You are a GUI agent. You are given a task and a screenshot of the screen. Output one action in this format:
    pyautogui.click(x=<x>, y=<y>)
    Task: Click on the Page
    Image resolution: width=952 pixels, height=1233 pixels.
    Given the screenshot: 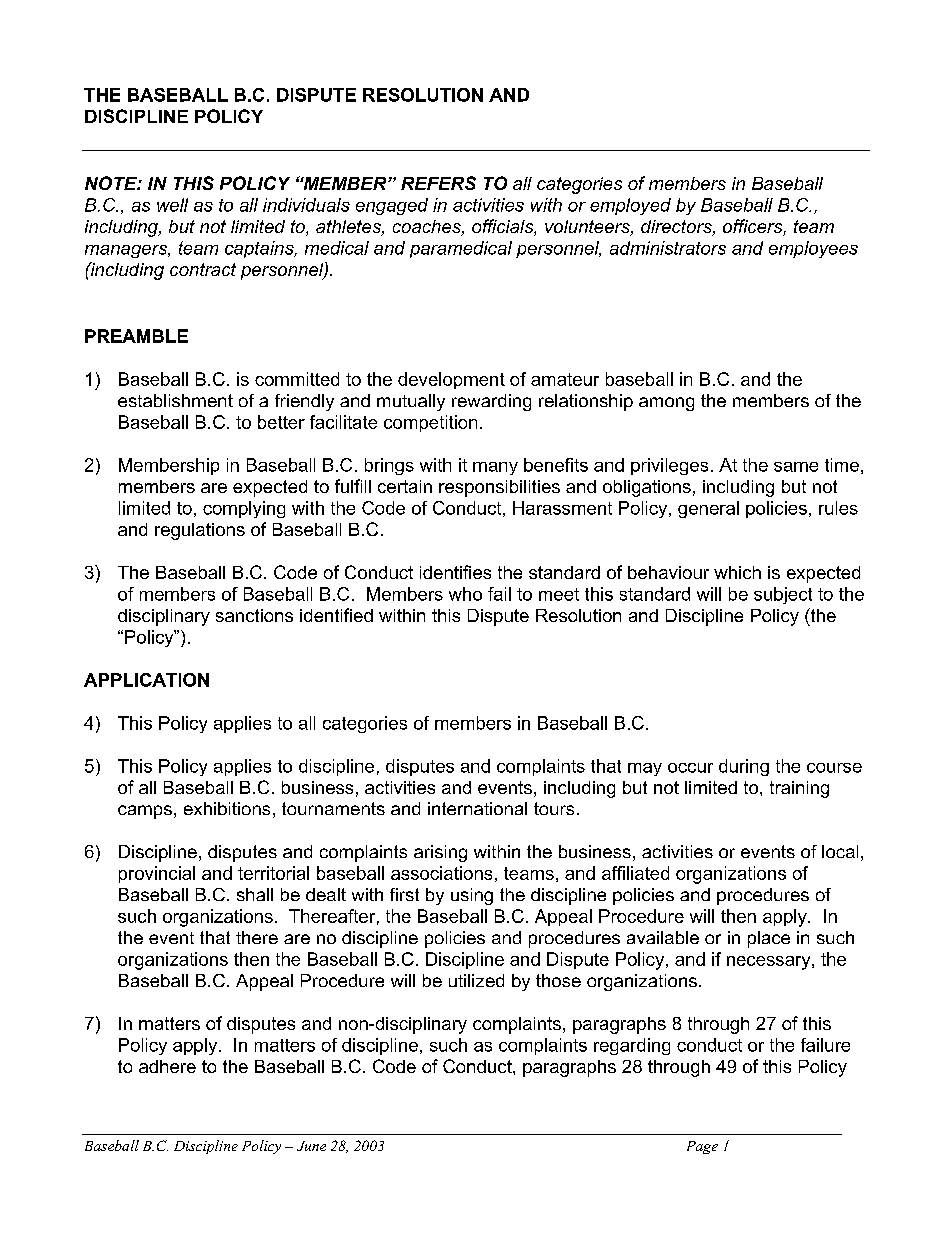 What is the action you would take?
    pyautogui.click(x=702, y=1147)
